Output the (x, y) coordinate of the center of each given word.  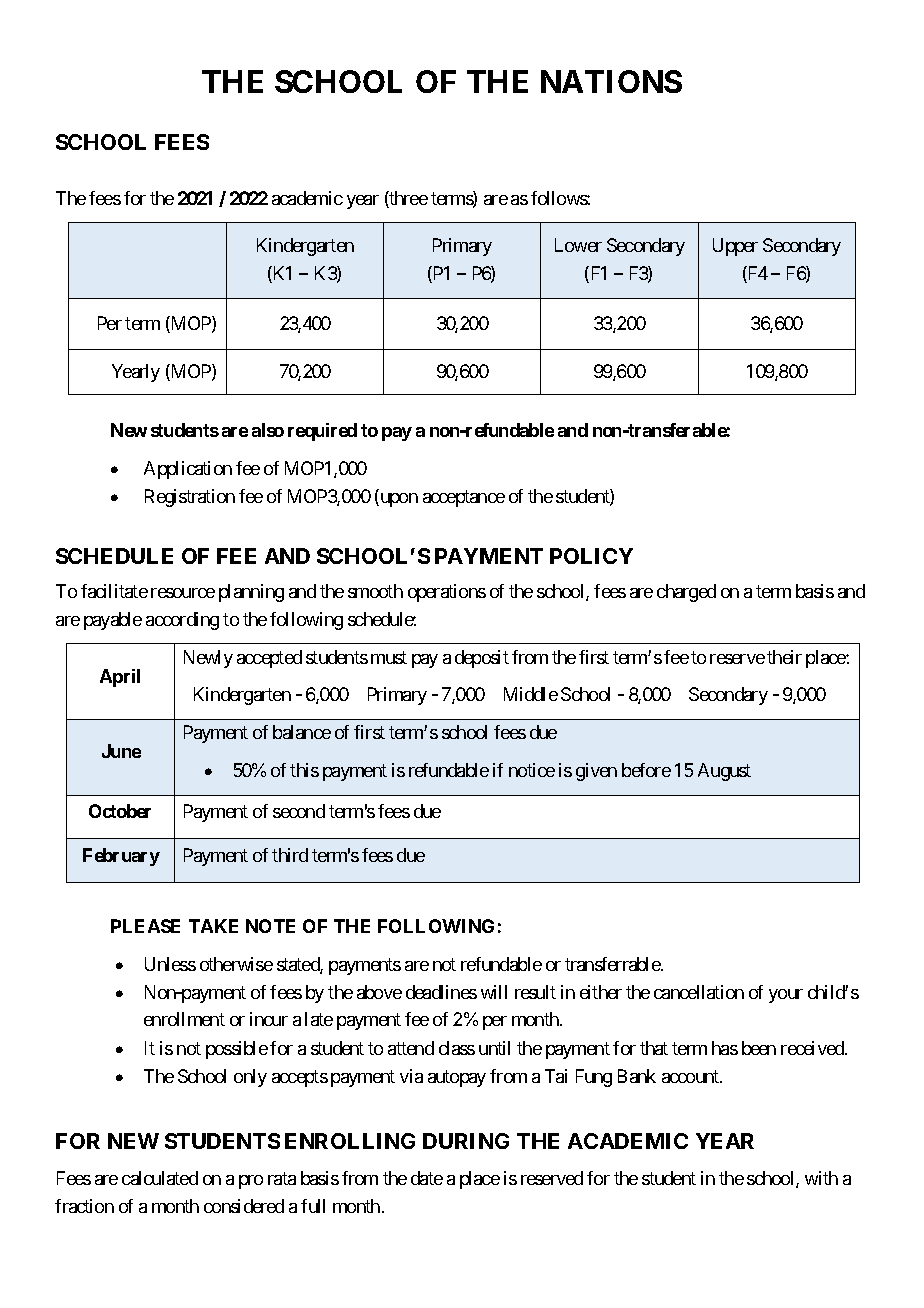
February (121, 857)
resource (183, 593)
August (724, 772)
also (268, 430)
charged (686, 593)
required (322, 432)
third (290, 855)
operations (447, 593)
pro (251, 1182)
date (427, 1178)
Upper (735, 247)
